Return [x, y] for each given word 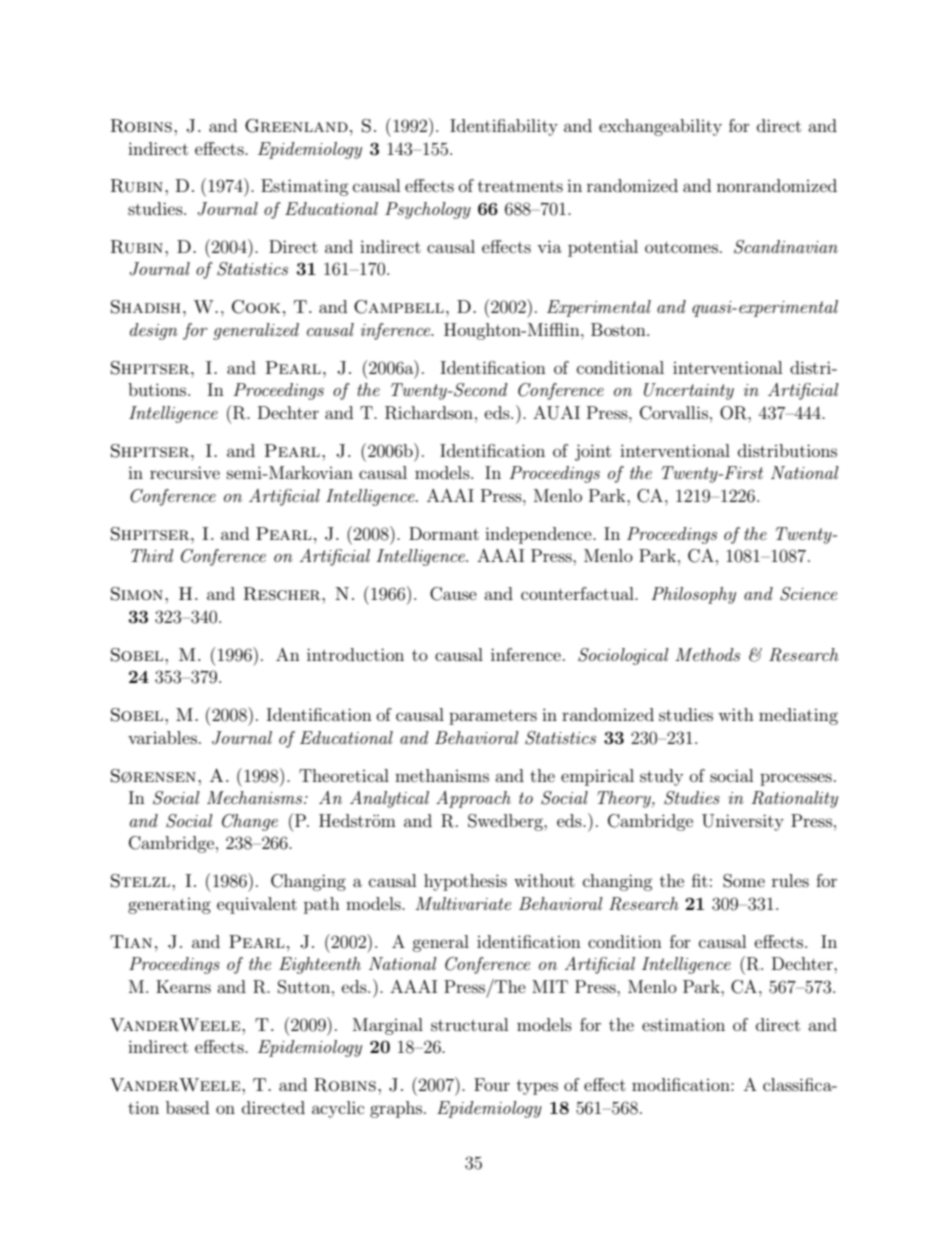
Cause [453, 594]
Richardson [429, 413]
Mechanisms [256, 797]
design [154, 331]
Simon [137, 594]
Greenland [296, 126]
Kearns [183, 986]
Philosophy [693, 595]
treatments [520, 186]
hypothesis [465, 882]
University [743, 822]
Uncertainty [689, 391]
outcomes [681, 247]
